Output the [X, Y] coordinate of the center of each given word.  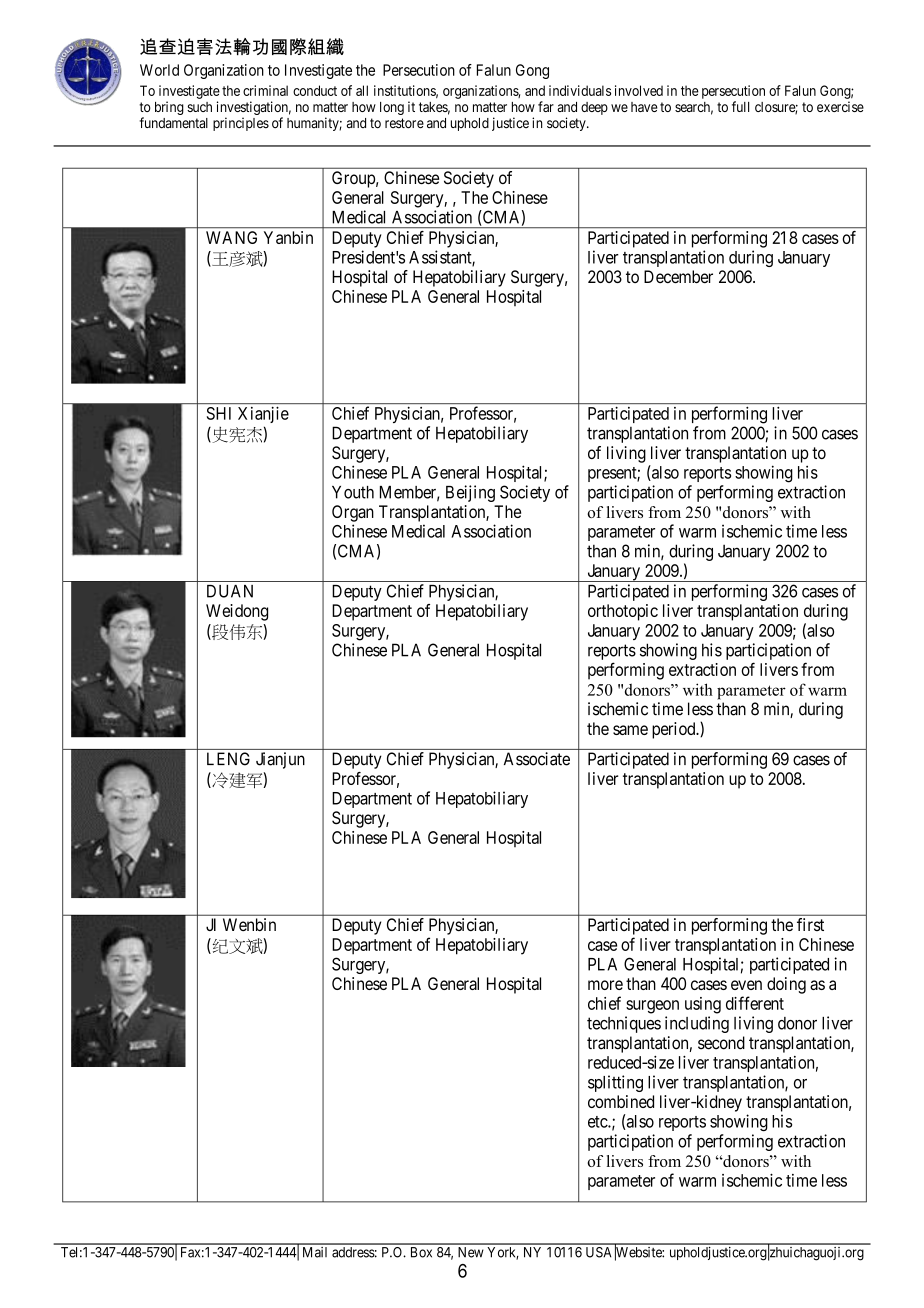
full [740, 106]
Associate [537, 759]
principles [241, 124]
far [546, 106]
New [471, 1252]
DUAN [230, 591]
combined [621, 1101]
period [675, 730]
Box [421, 1252]
